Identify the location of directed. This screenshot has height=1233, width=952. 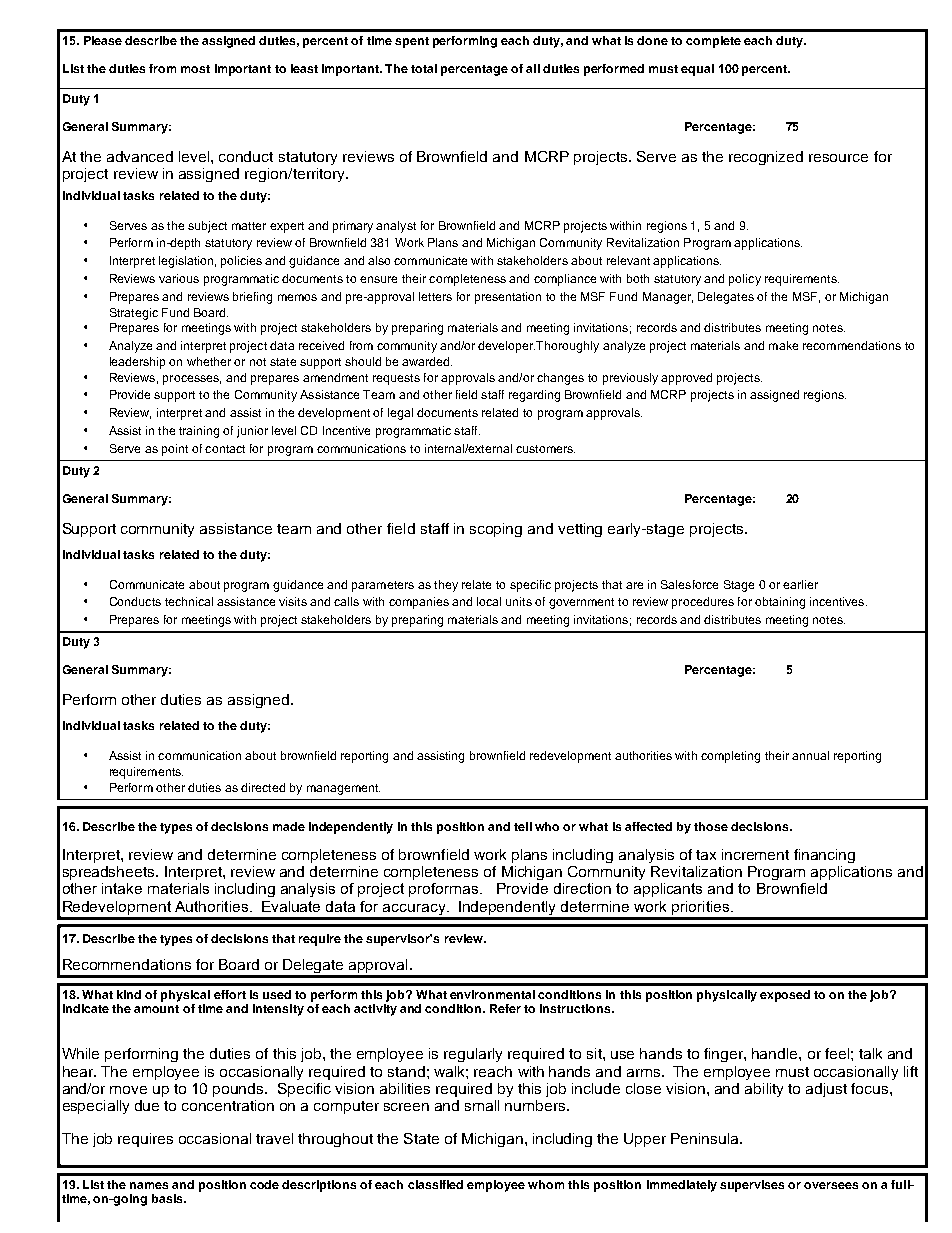
(263, 787).
